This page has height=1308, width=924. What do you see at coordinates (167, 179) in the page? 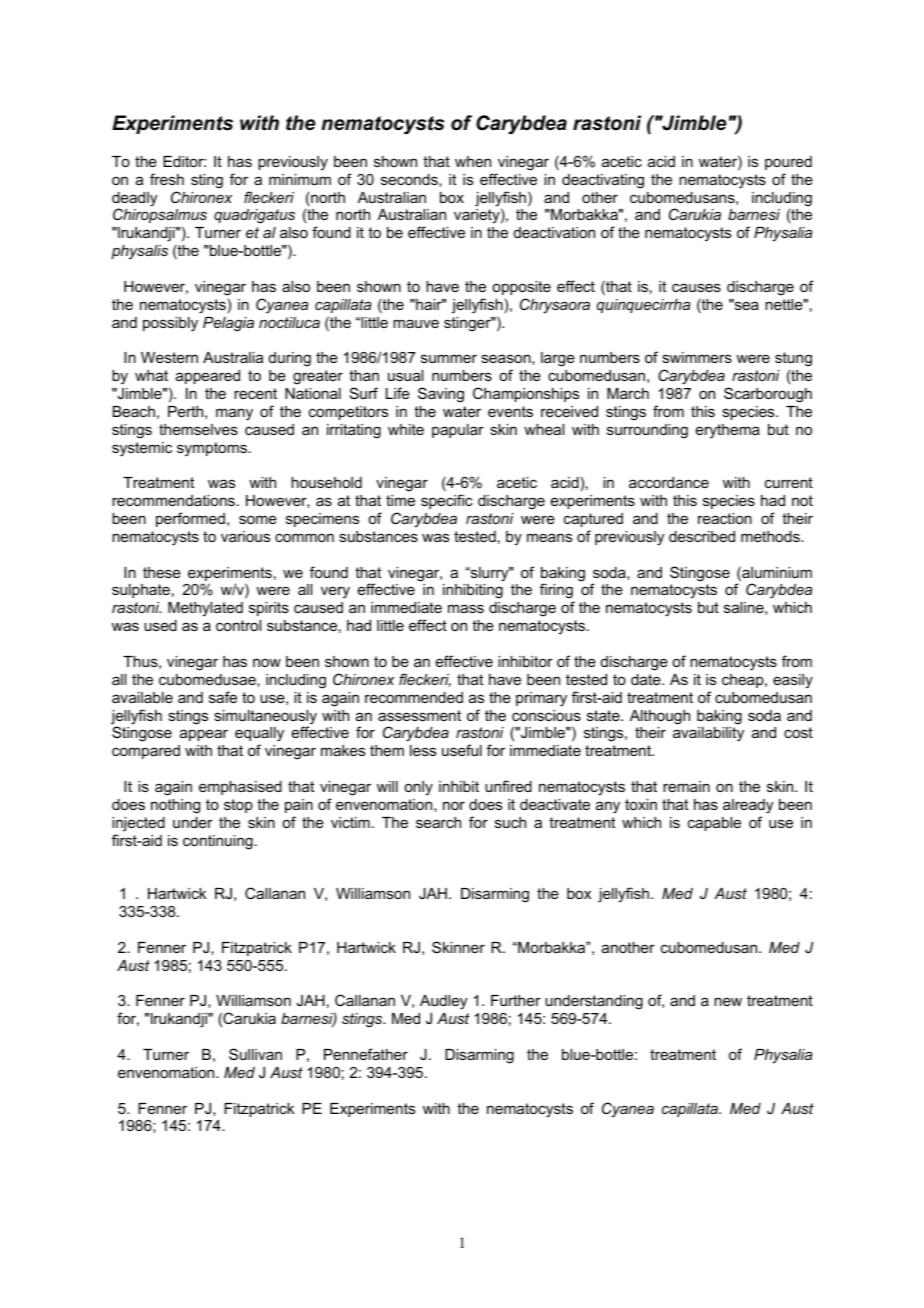
I see `fresh` at bounding box center [167, 179].
